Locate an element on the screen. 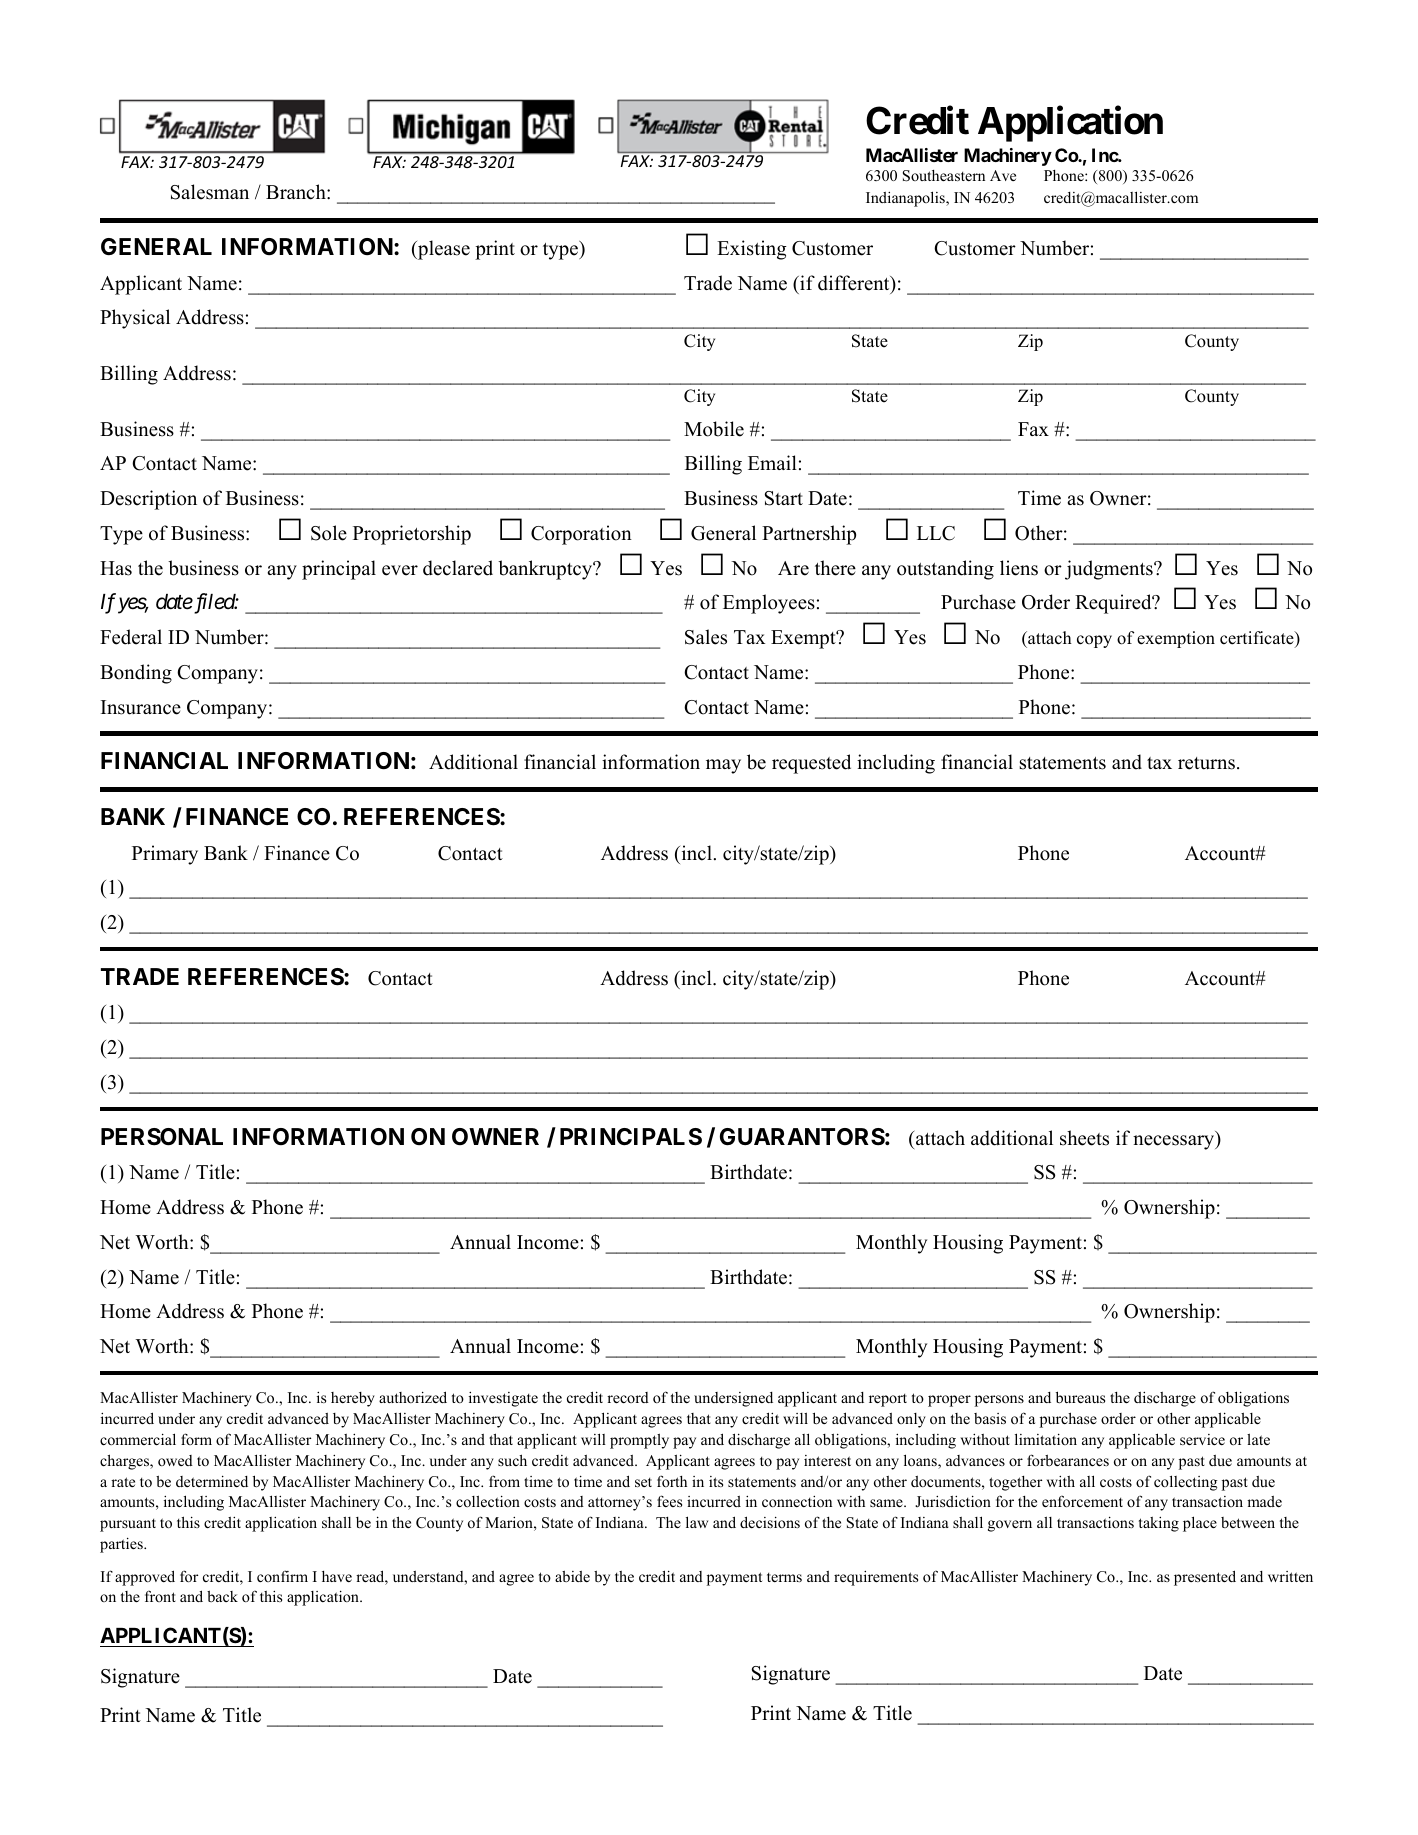  Southeastern is located at coordinates (944, 176).
